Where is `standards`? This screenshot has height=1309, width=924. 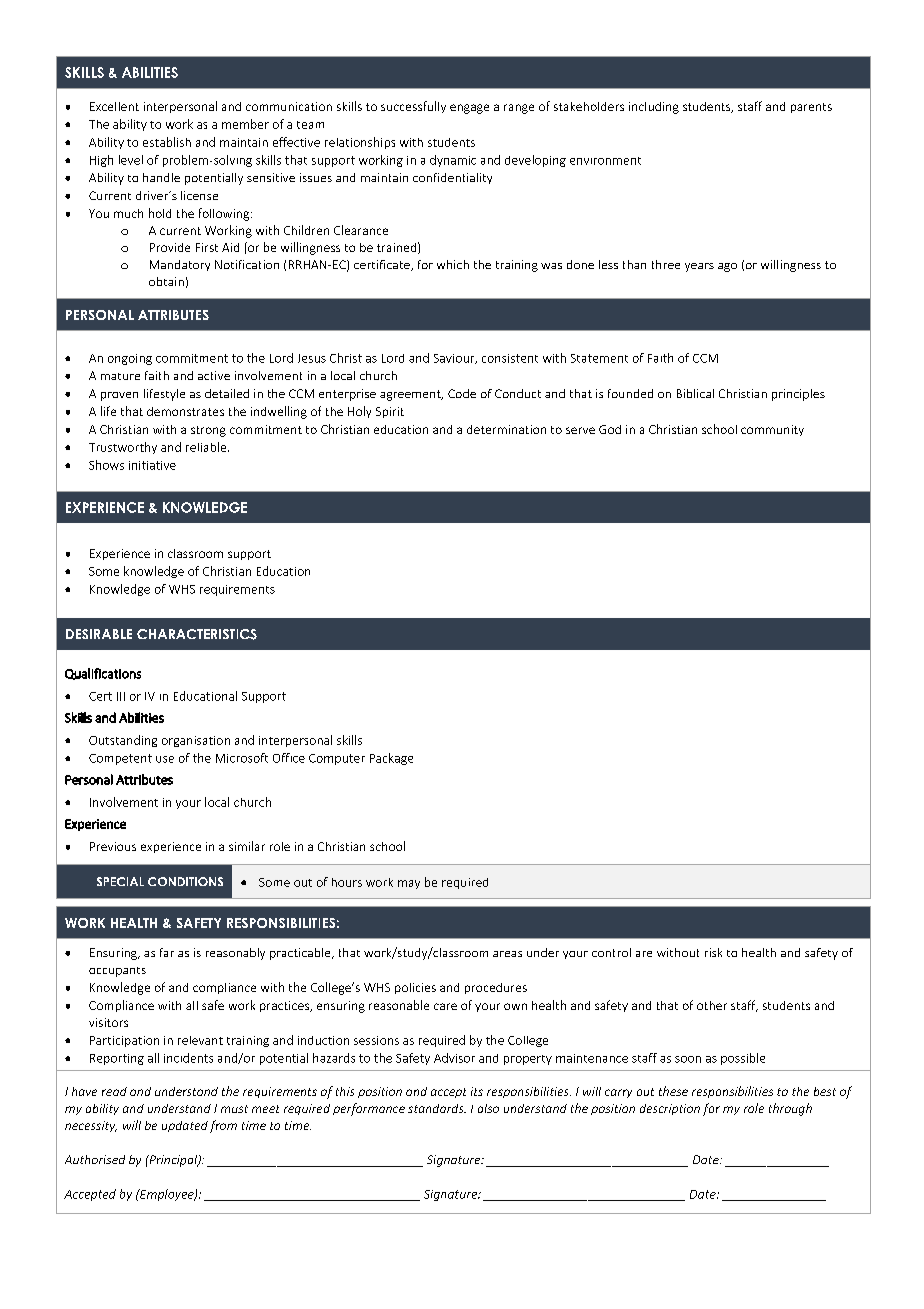 standards is located at coordinates (437, 1108).
